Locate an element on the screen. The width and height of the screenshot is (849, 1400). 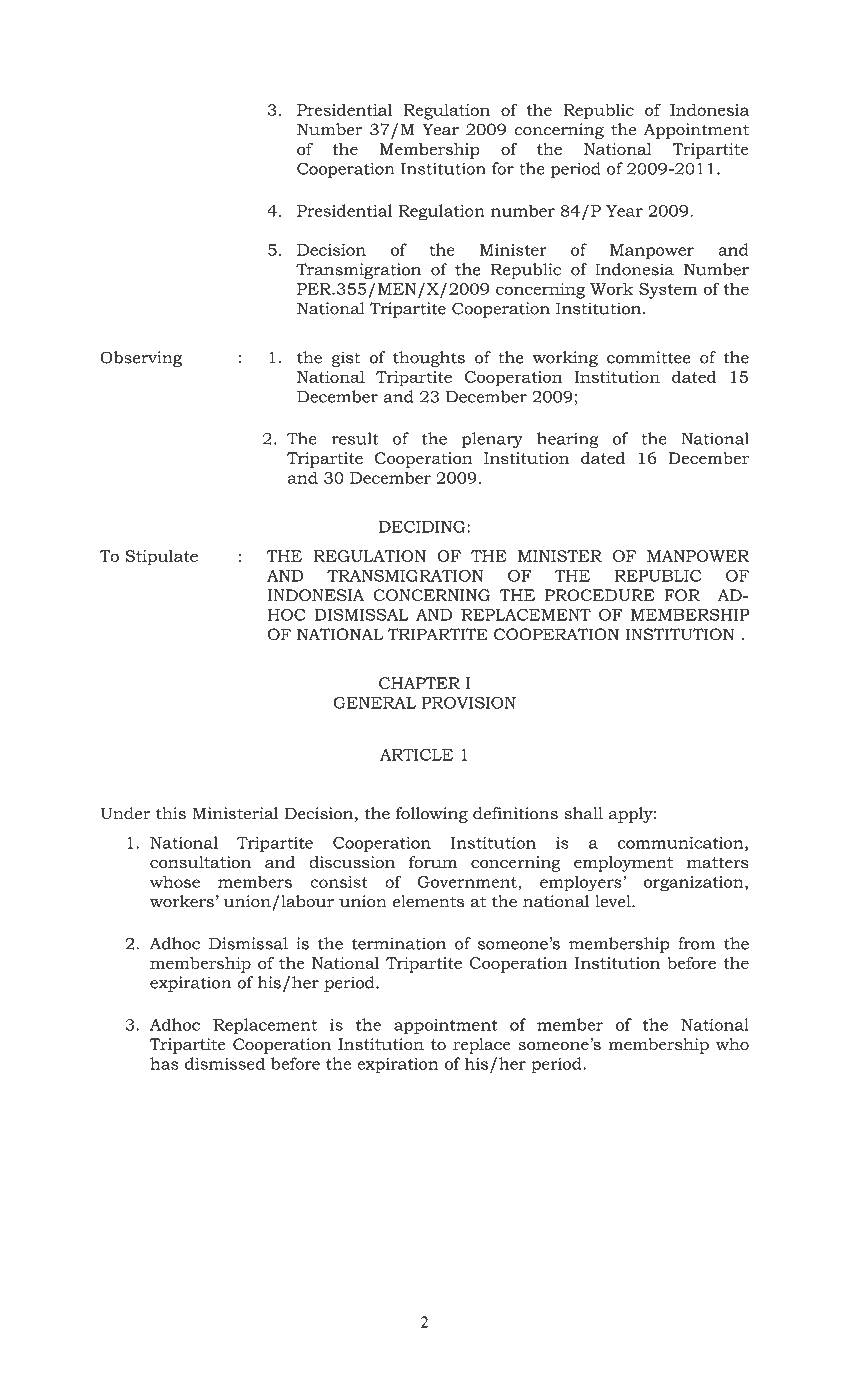
DECIDING is located at coordinates (423, 527).
